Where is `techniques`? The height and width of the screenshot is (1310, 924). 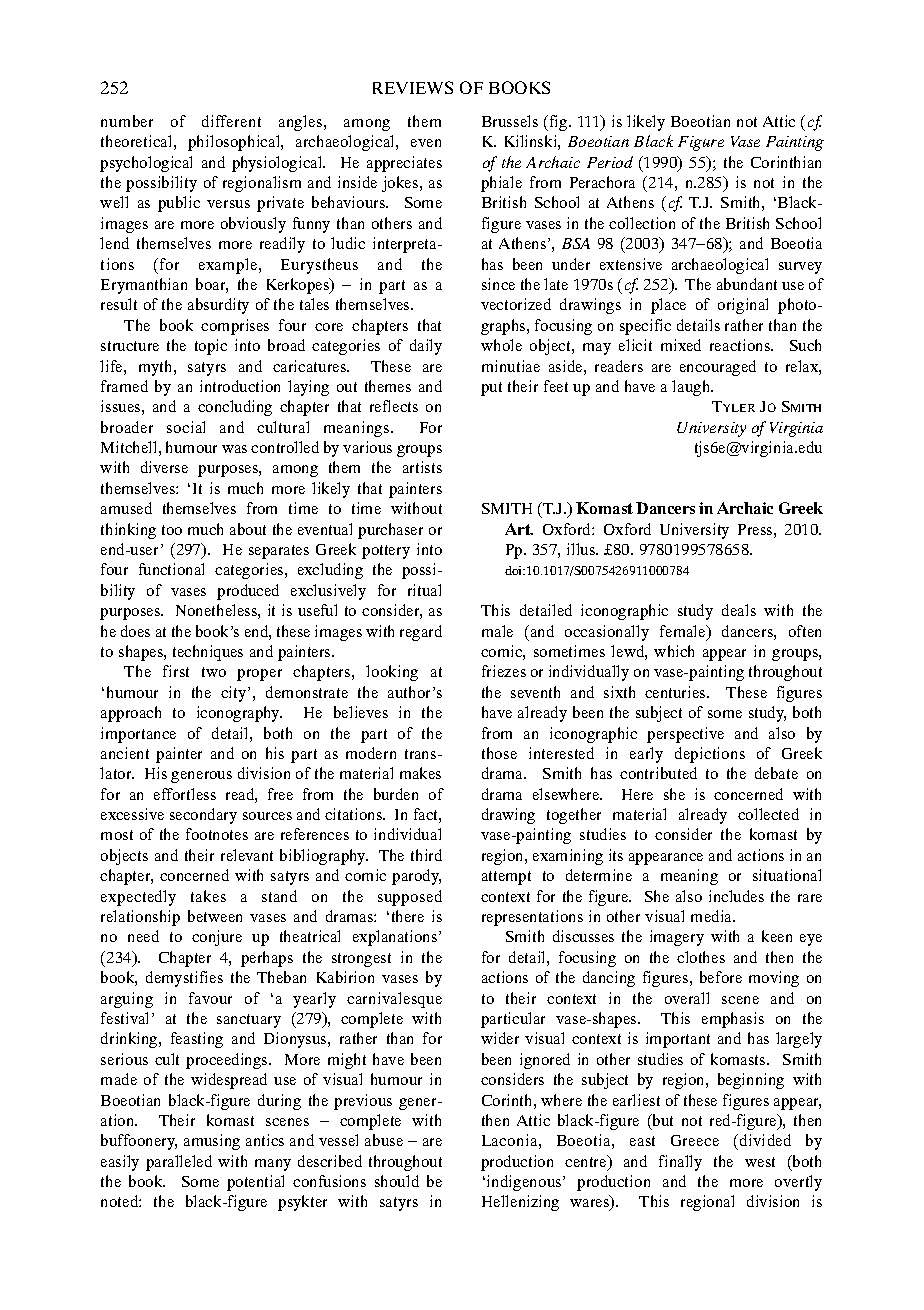
techniques is located at coordinates (208, 653).
